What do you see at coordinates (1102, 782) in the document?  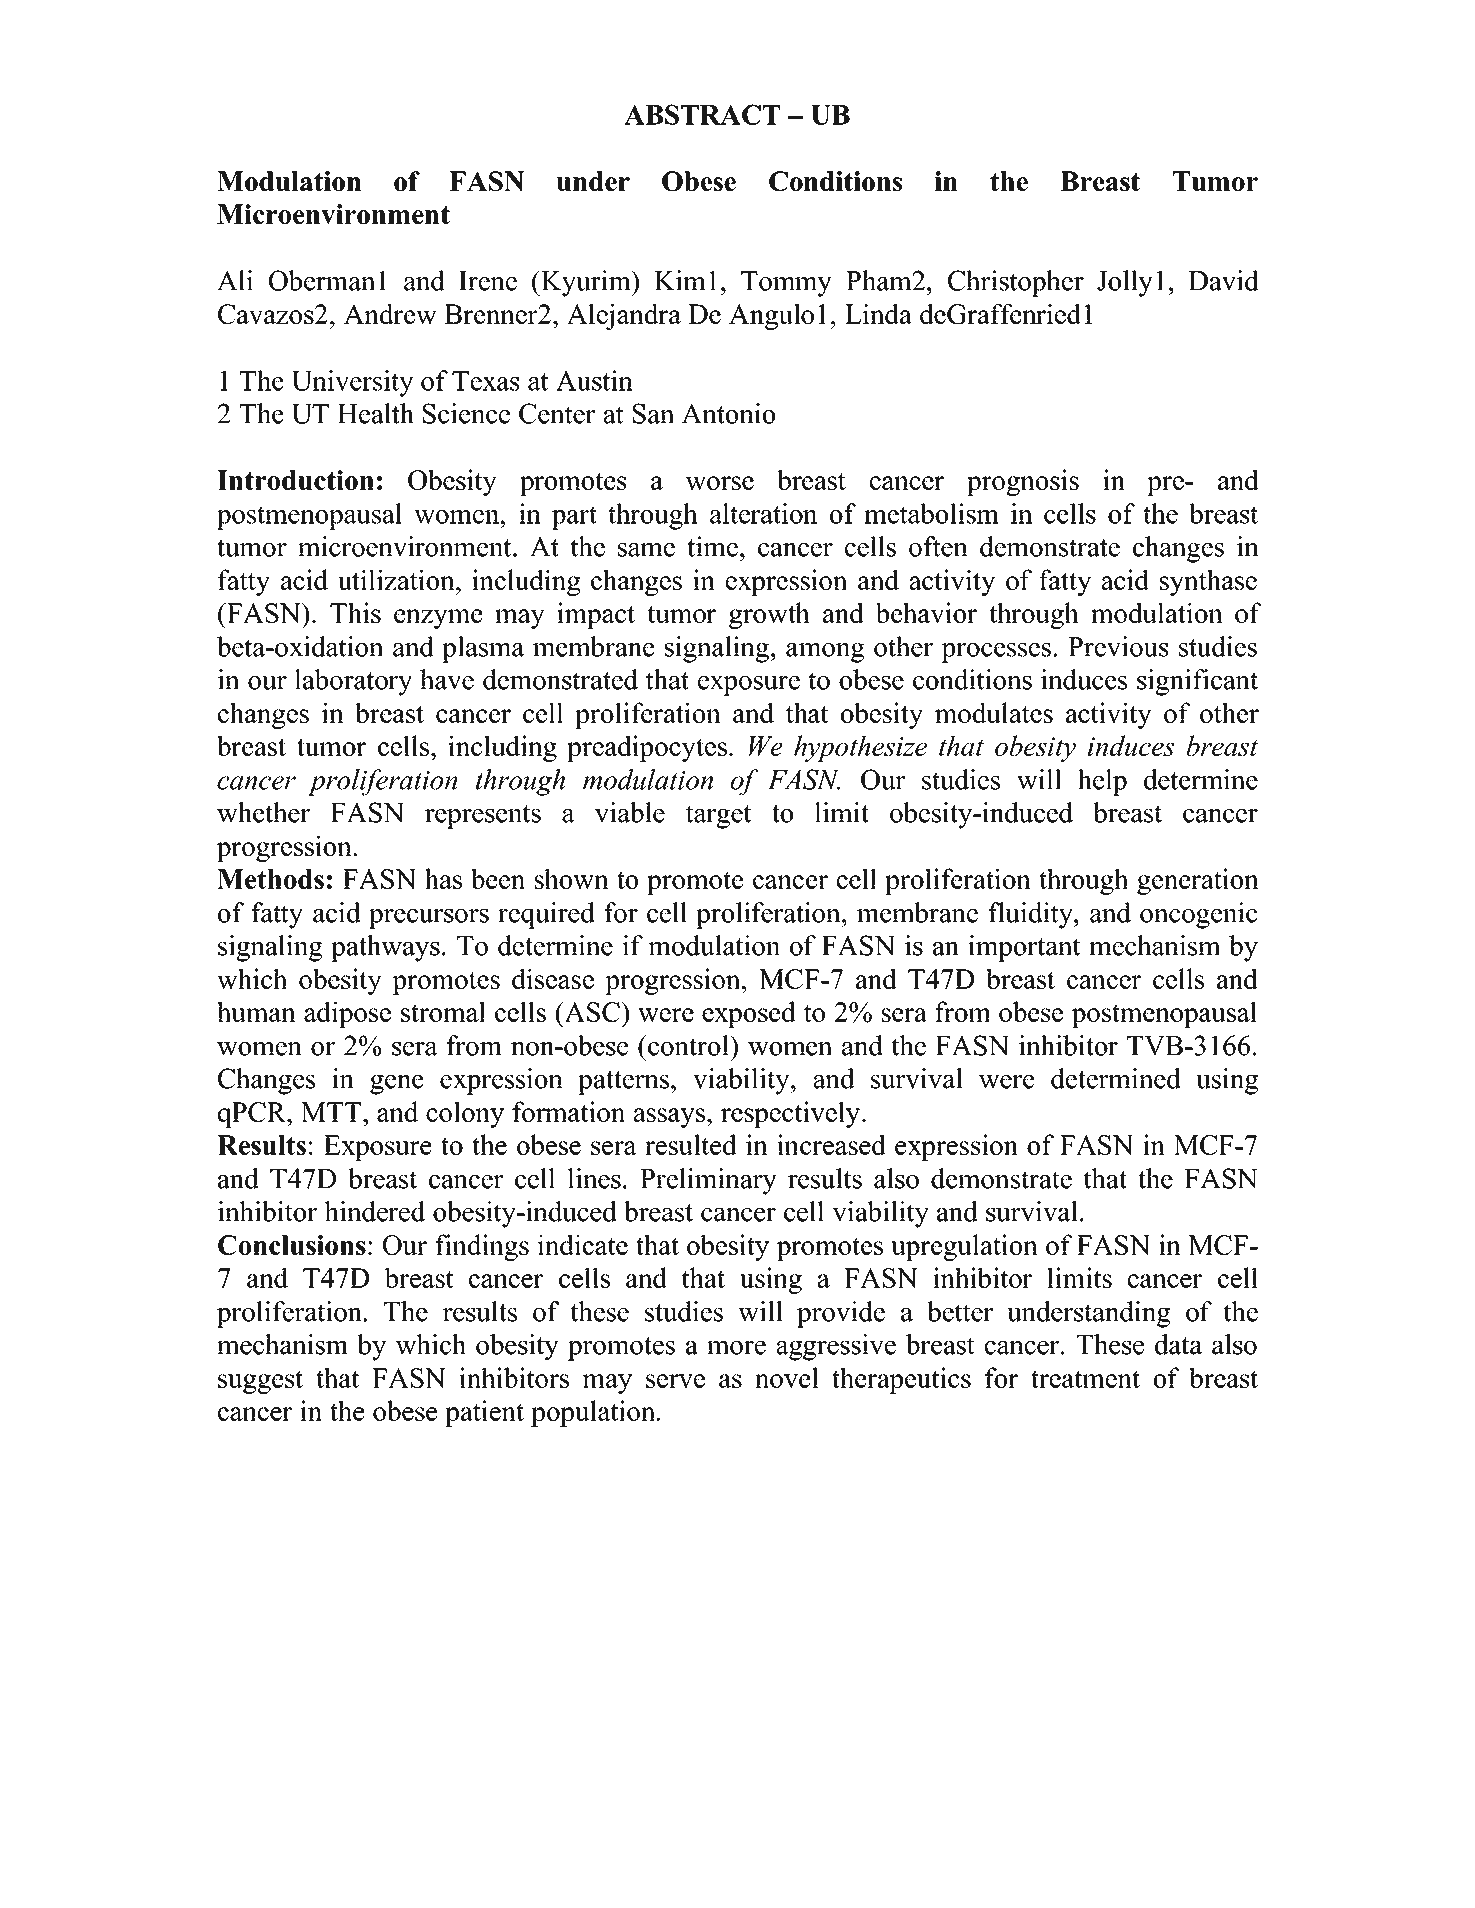 I see `help` at bounding box center [1102, 782].
